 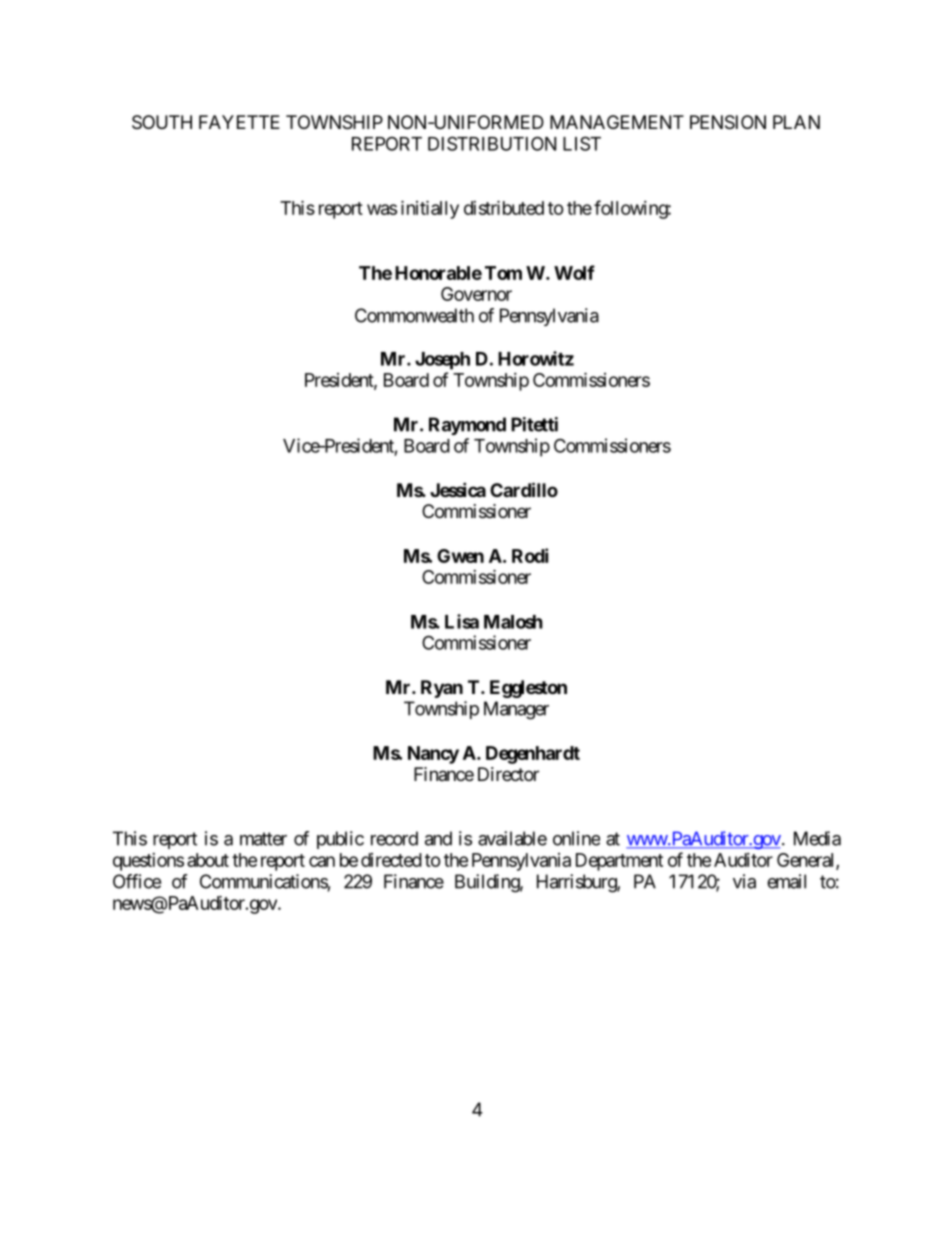 I want to click on SOUTH, so click(x=162, y=122).
